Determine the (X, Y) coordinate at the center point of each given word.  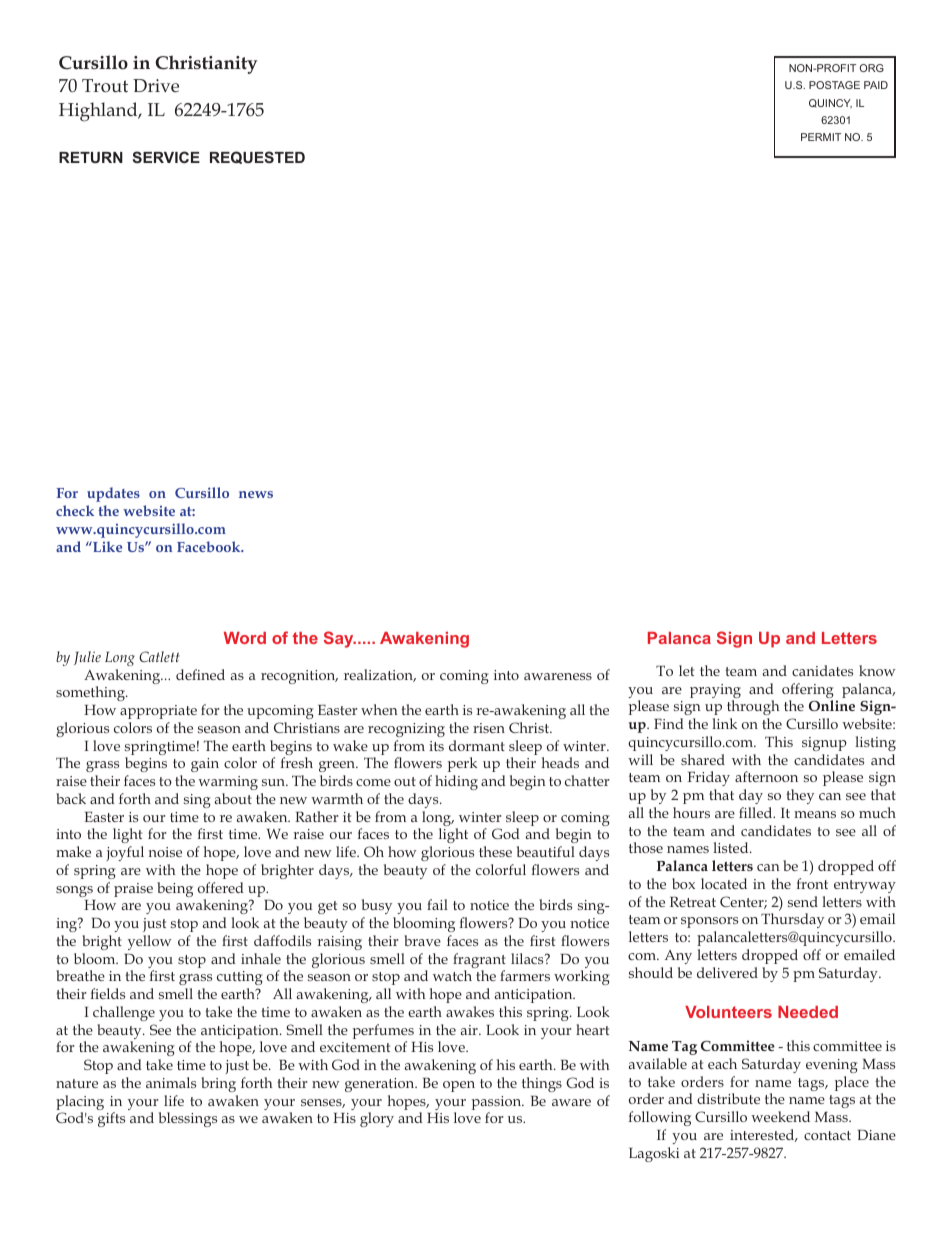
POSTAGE (834, 85)
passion (498, 1103)
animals (171, 1082)
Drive (156, 86)
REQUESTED (257, 157)
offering (808, 692)
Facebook (210, 546)
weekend (780, 1116)
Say (340, 639)
